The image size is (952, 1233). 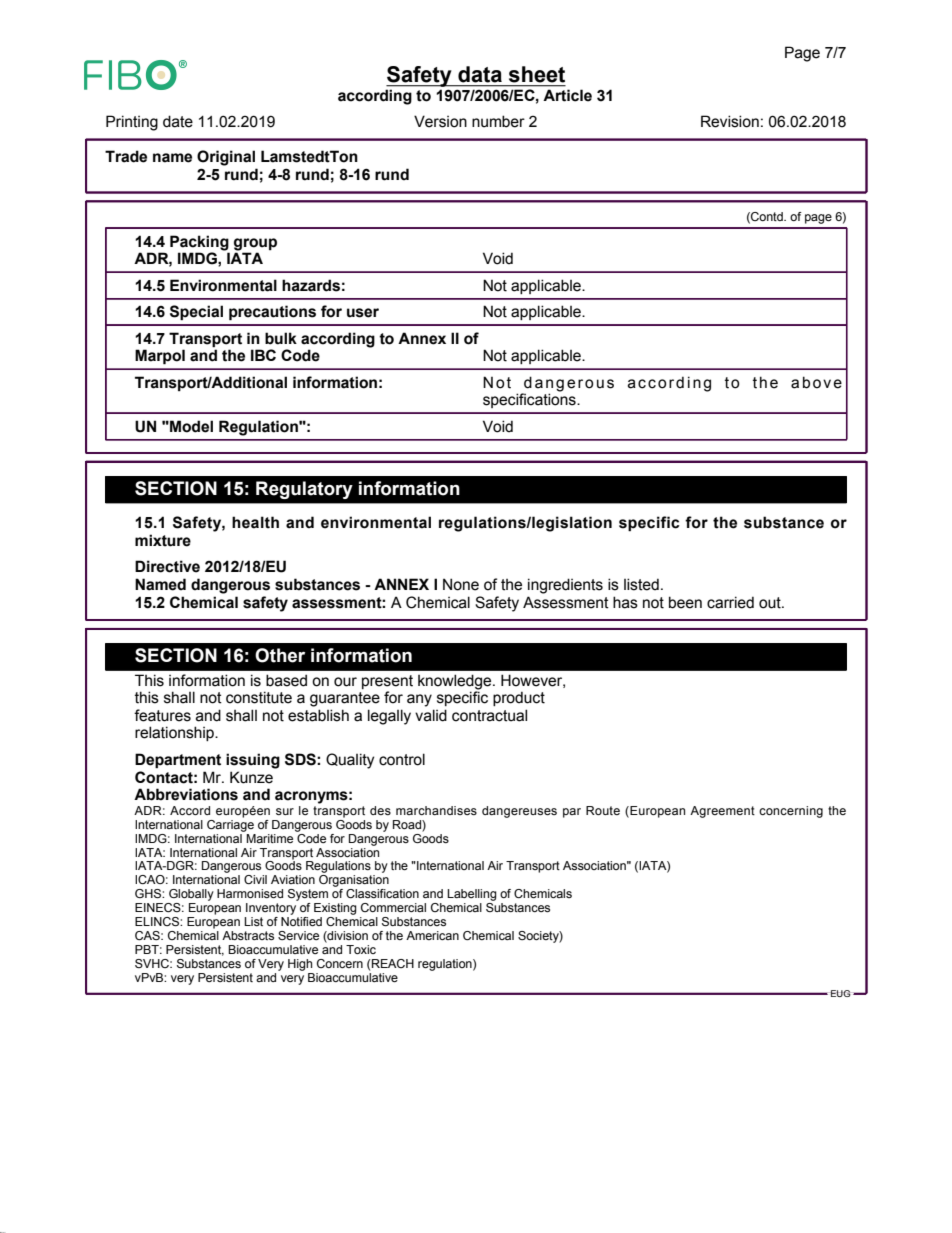 I want to click on Regulatory, so click(x=304, y=490).
